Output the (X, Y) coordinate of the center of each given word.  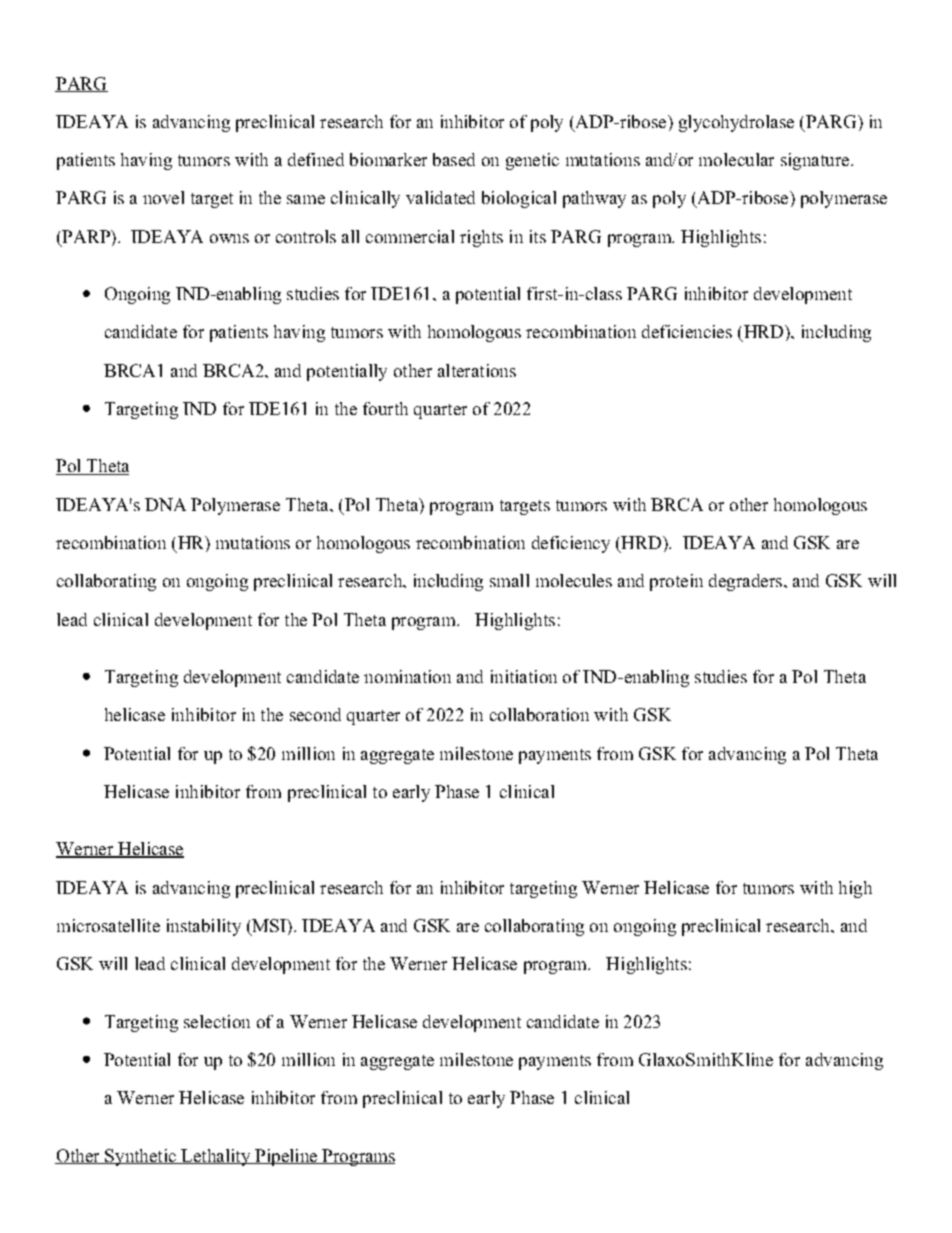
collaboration (539, 714)
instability (204, 927)
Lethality (216, 1157)
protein (676, 582)
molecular (736, 159)
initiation (524, 676)
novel (163, 197)
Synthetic (140, 1157)
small (509, 580)
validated (440, 197)
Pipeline (286, 1157)
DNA (165, 504)
